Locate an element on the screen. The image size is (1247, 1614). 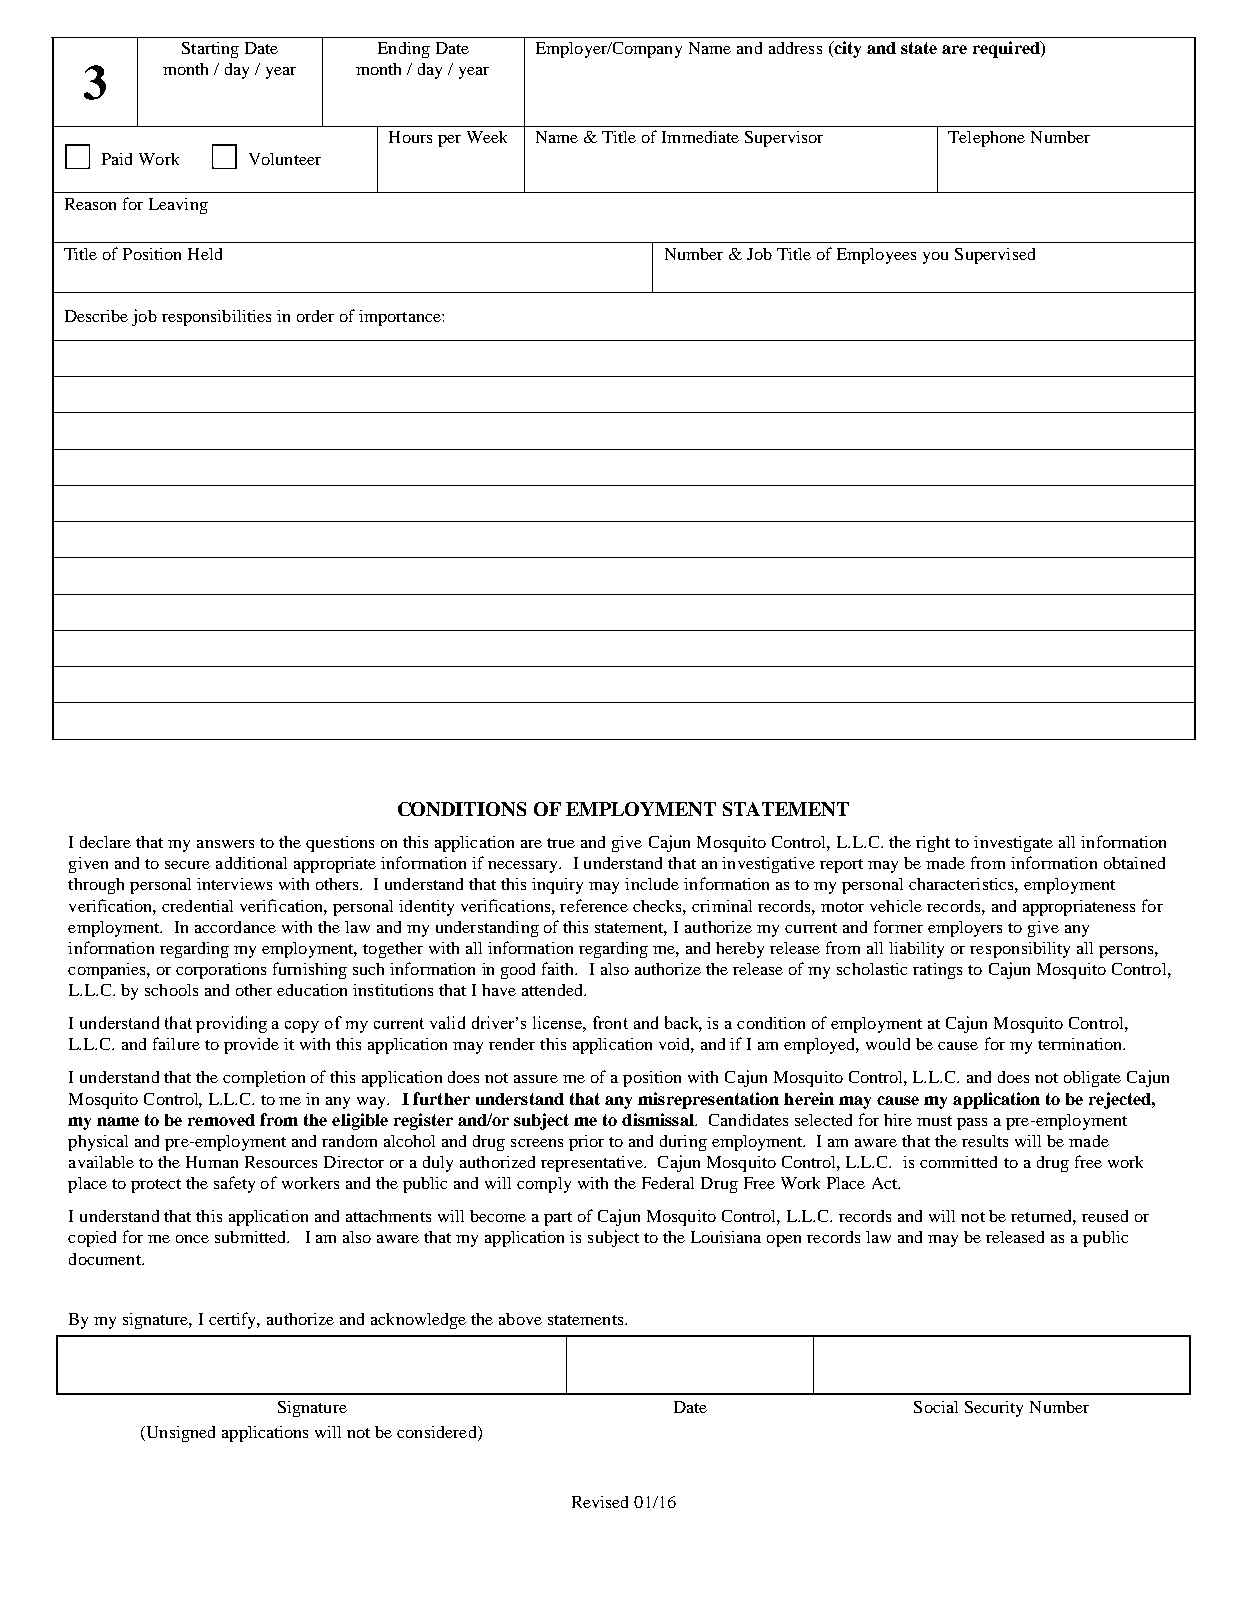
importance is located at coordinates (401, 318).
